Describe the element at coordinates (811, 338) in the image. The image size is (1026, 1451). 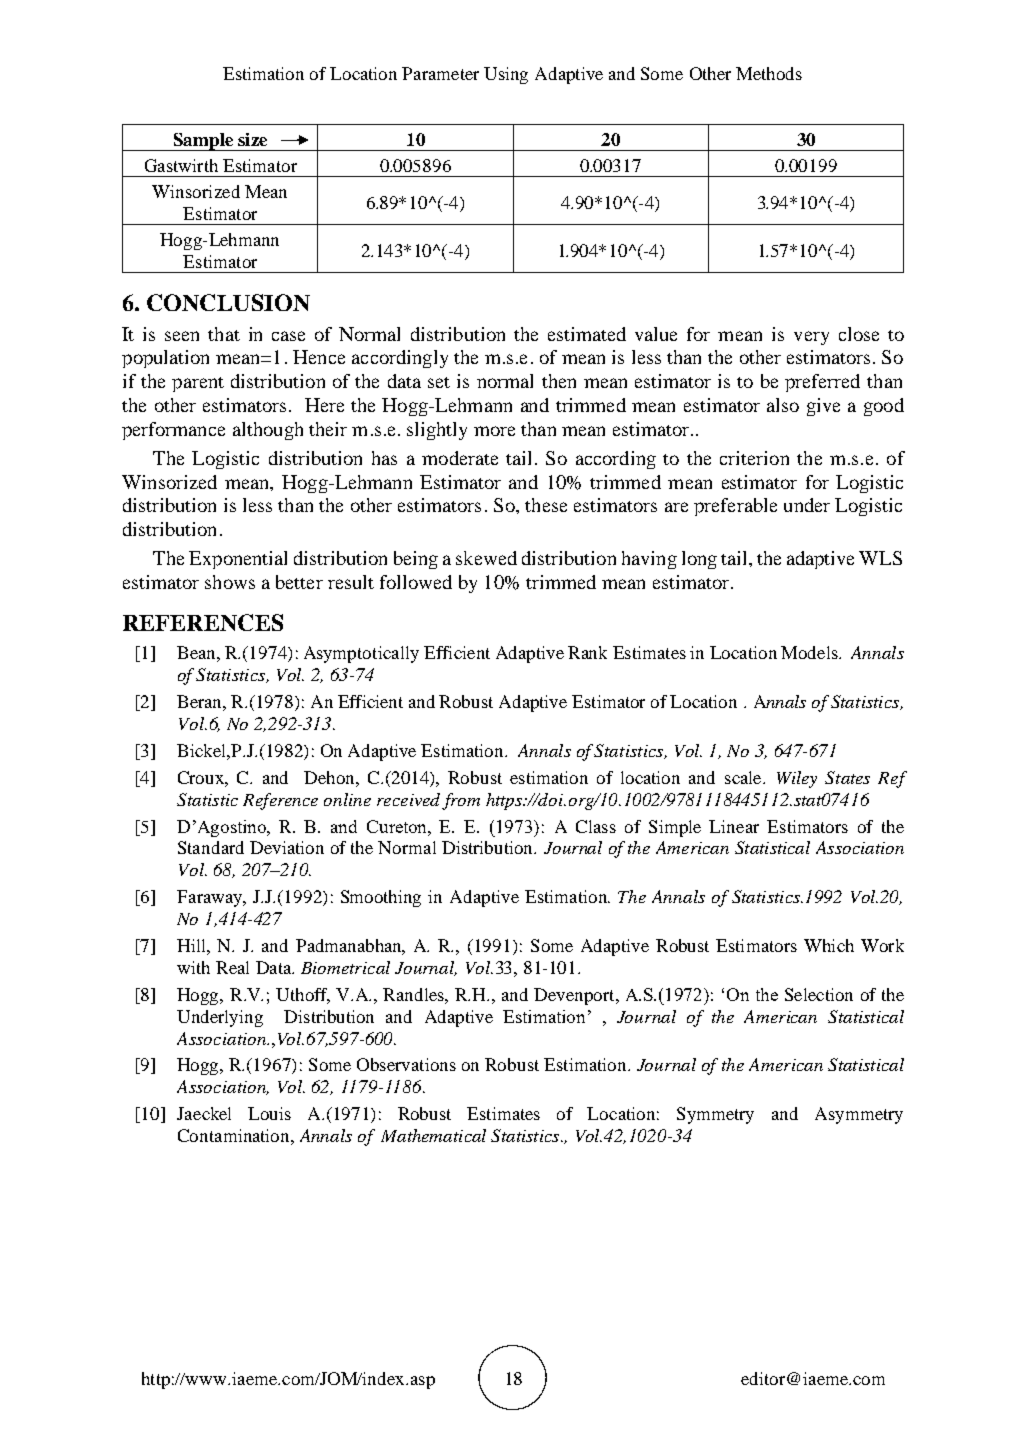
I see `very` at that location.
